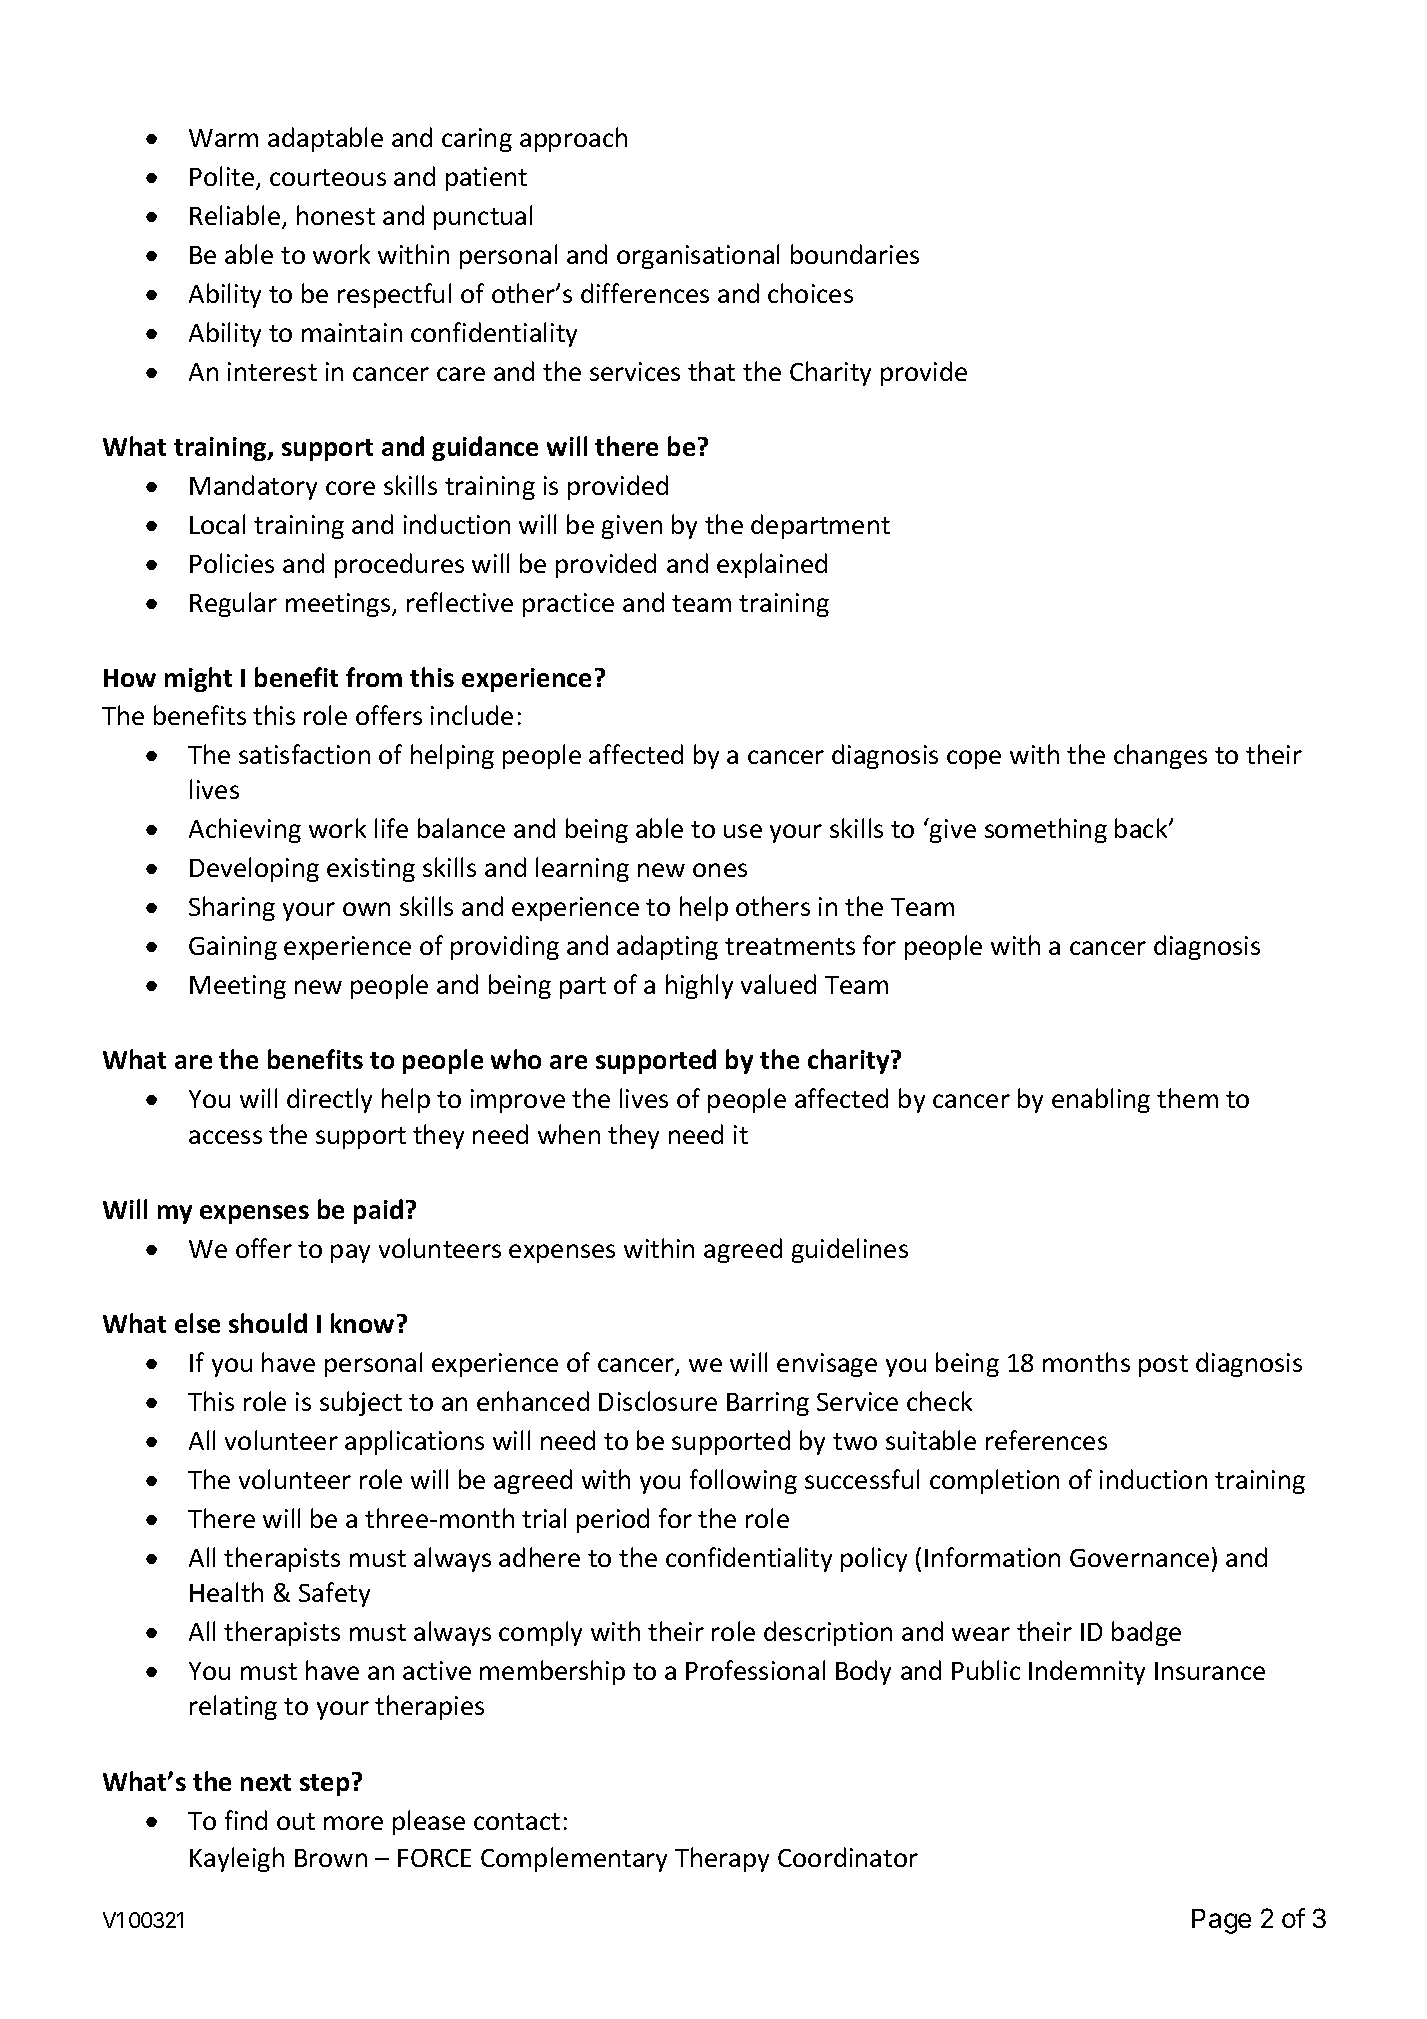  Describe the element at coordinates (699, 986) in the document. I see `highly` at that location.
